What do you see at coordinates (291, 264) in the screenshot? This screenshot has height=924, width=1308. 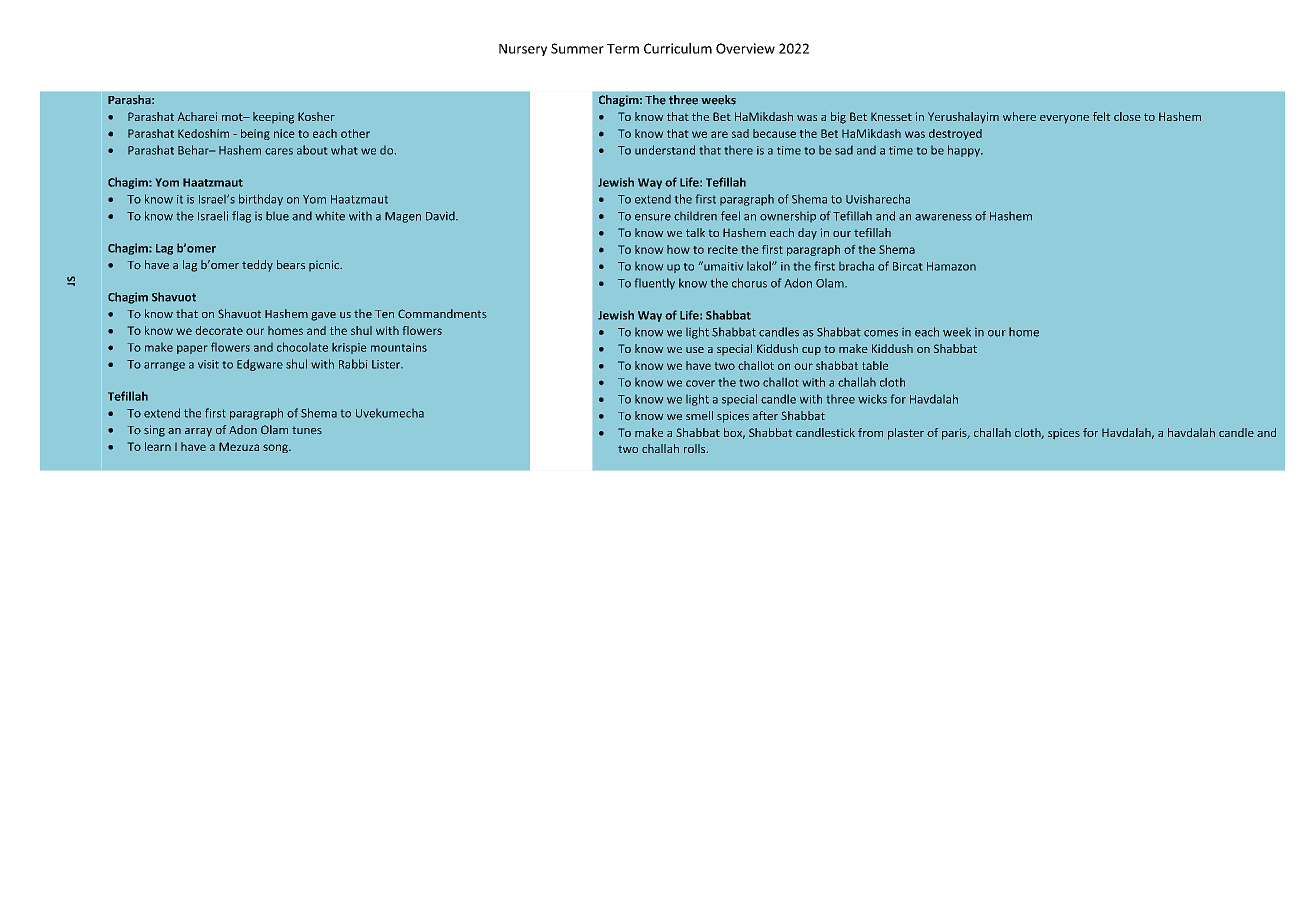 I see `bears` at bounding box center [291, 264].
